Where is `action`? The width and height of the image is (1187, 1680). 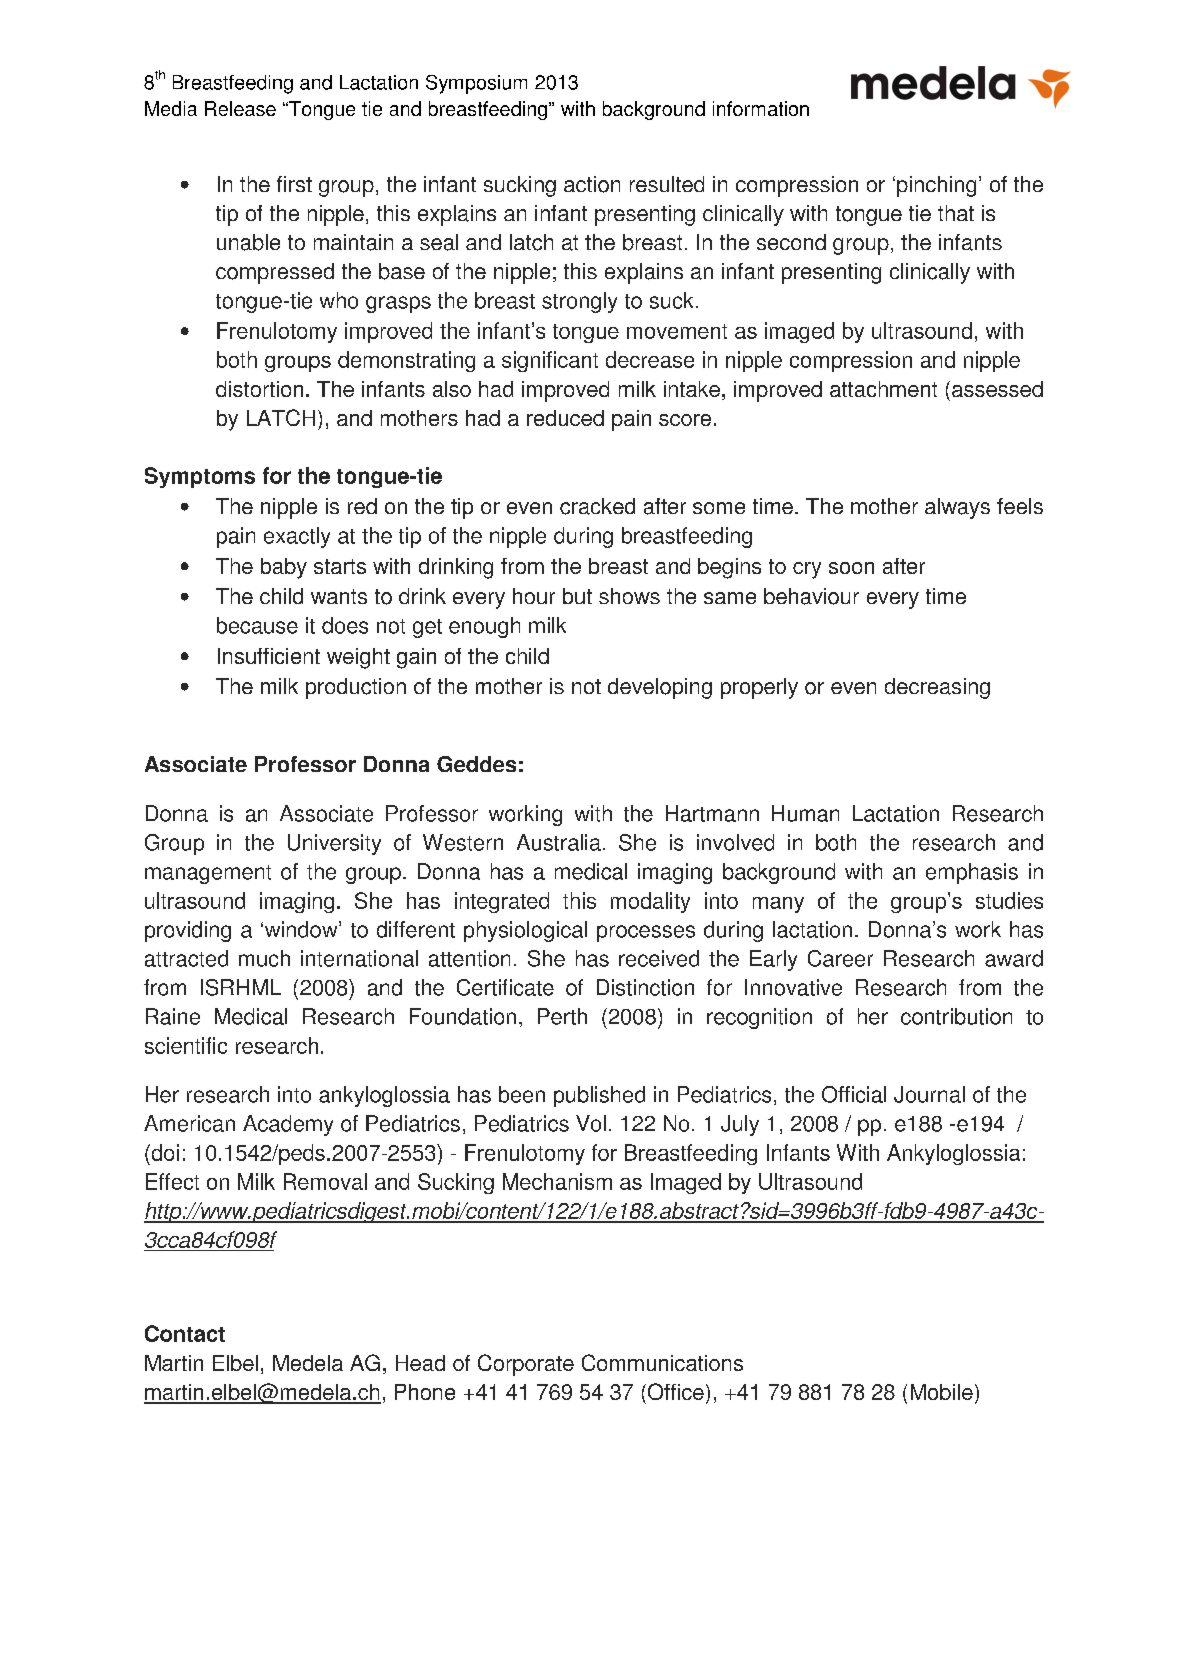 action is located at coordinates (592, 184).
